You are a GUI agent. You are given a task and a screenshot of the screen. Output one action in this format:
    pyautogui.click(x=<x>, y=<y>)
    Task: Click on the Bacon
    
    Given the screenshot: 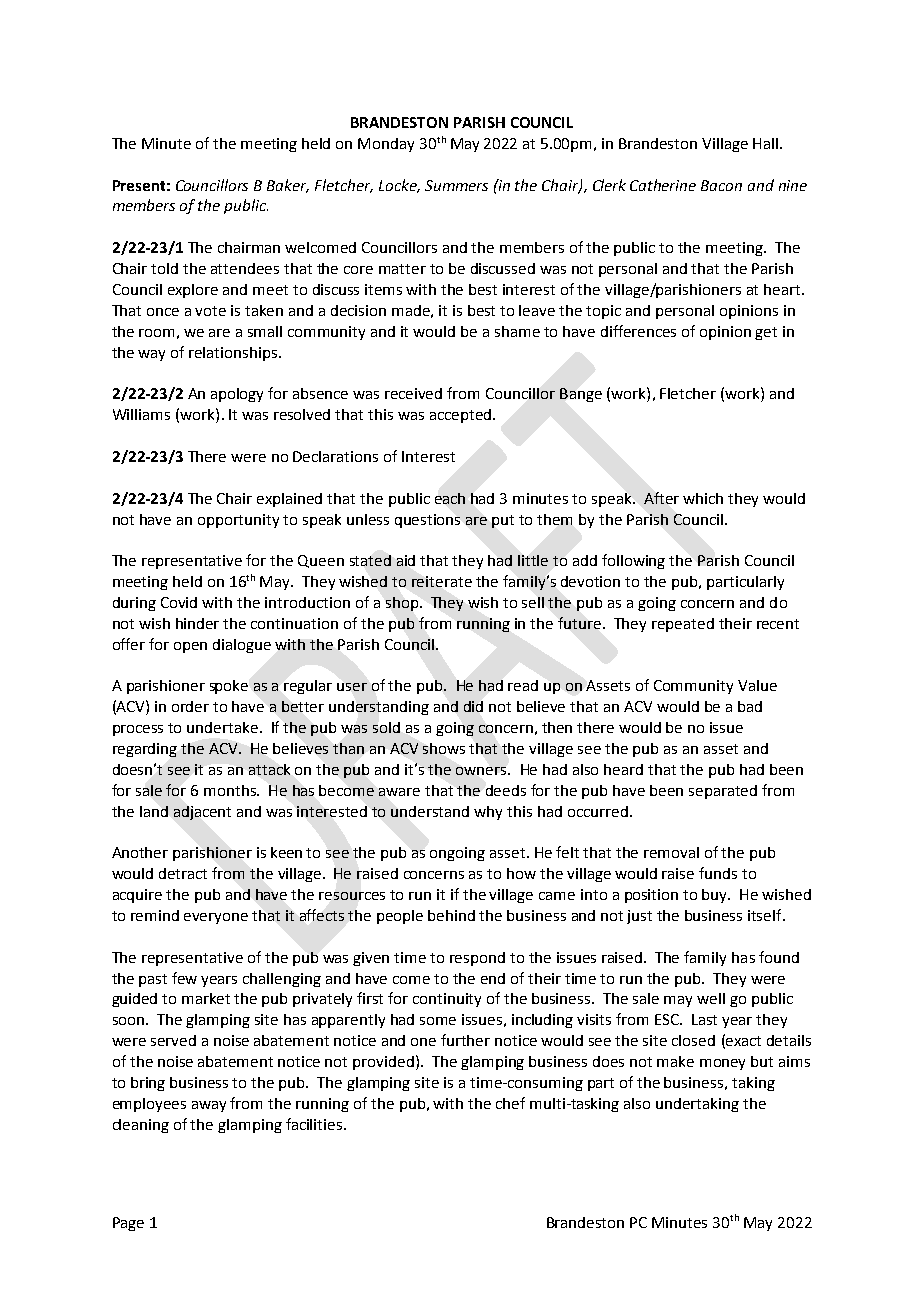 What is the action you would take?
    pyautogui.click(x=721, y=185)
